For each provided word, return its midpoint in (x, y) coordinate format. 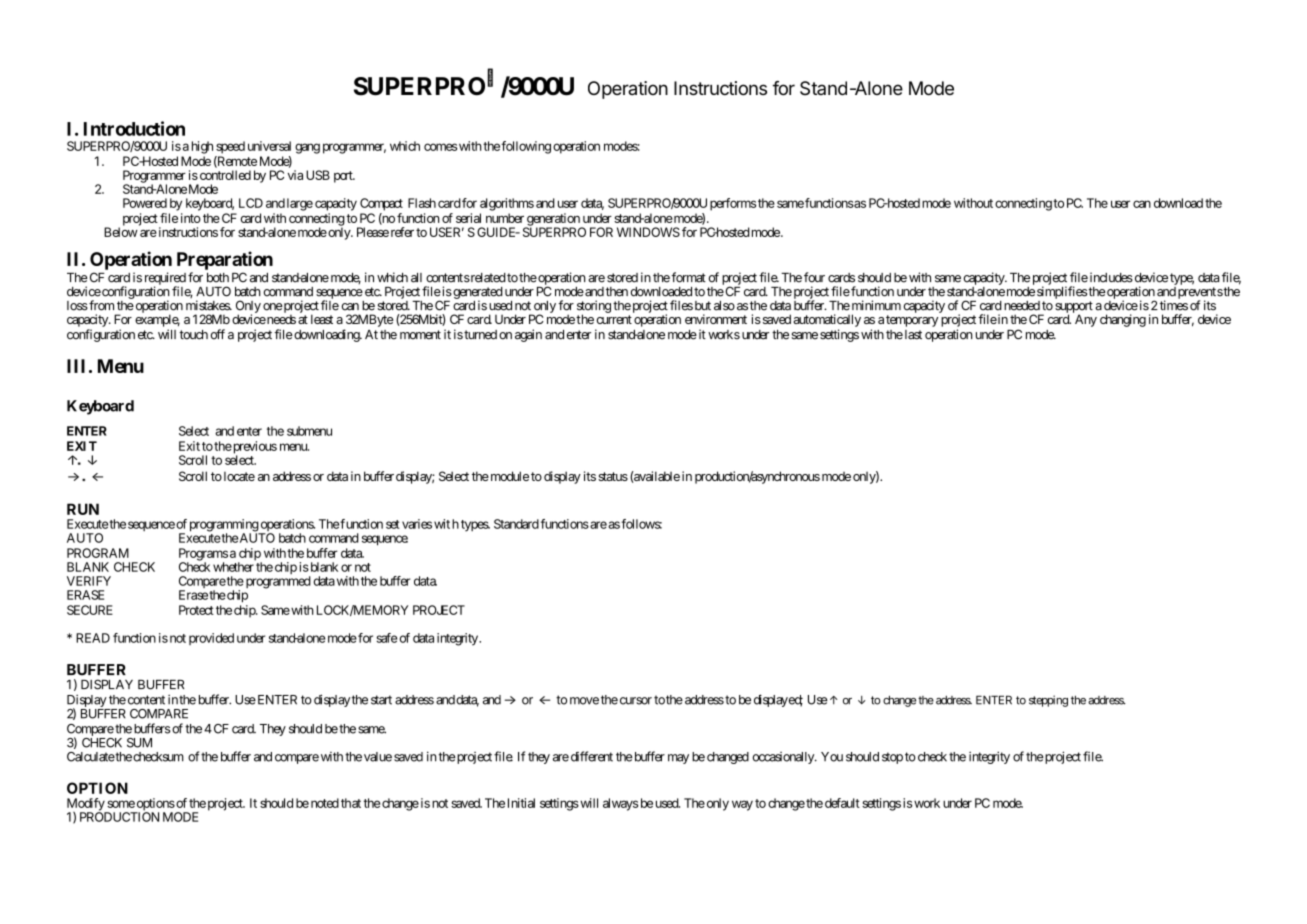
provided (211, 639)
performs (733, 204)
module (508, 476)
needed (1022, 306)
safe (386, 638)
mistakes (208, 305)
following (526, 147)
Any (1086, 320)
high (202, 147)
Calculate (91, 757)
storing (594, 307)
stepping (1048, 701)
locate (239, 476)
